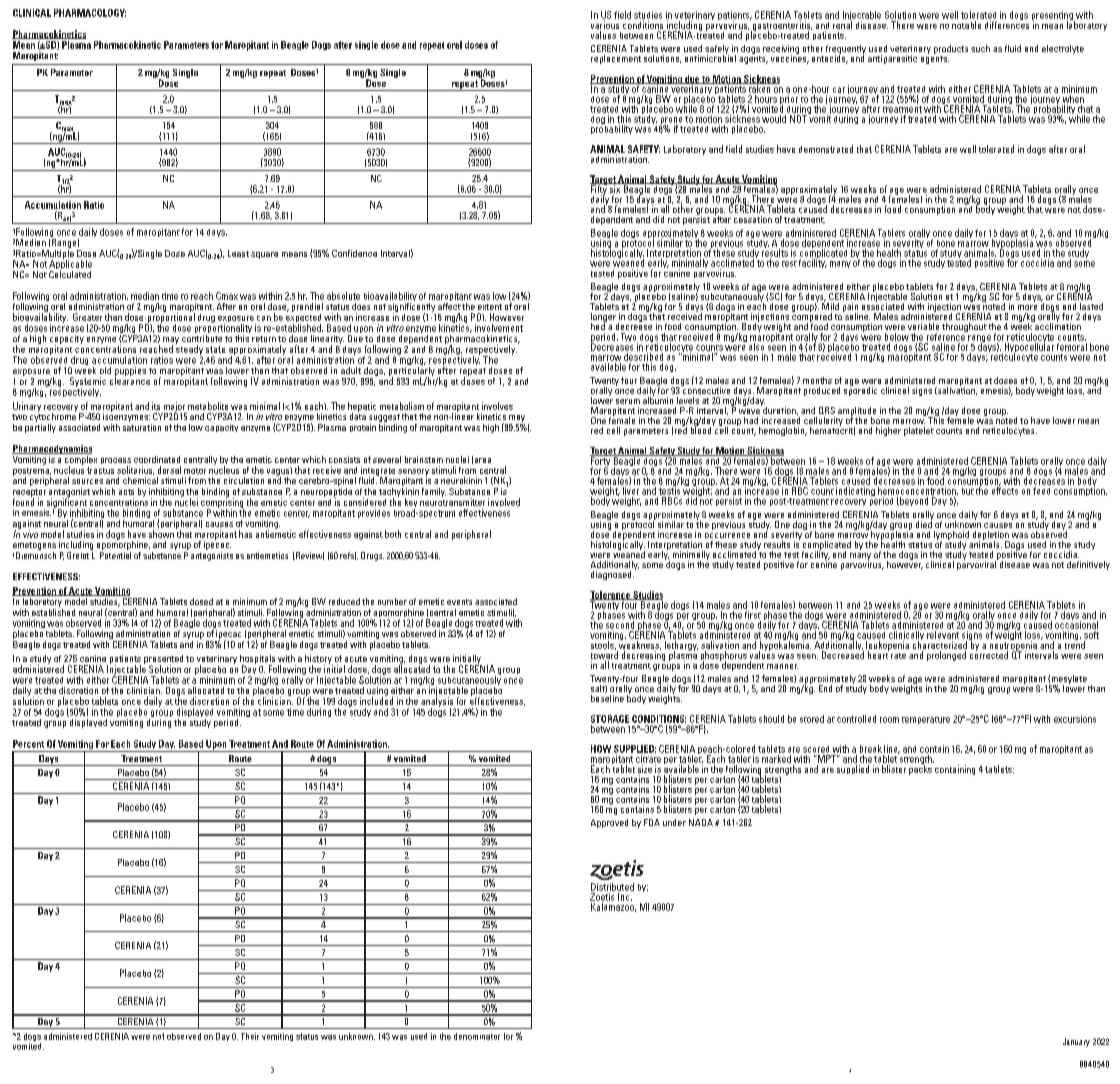  What do you see at coordinates (28, 744) in the screenshot?
I see `Percent` at bounding box center [28, 744].
